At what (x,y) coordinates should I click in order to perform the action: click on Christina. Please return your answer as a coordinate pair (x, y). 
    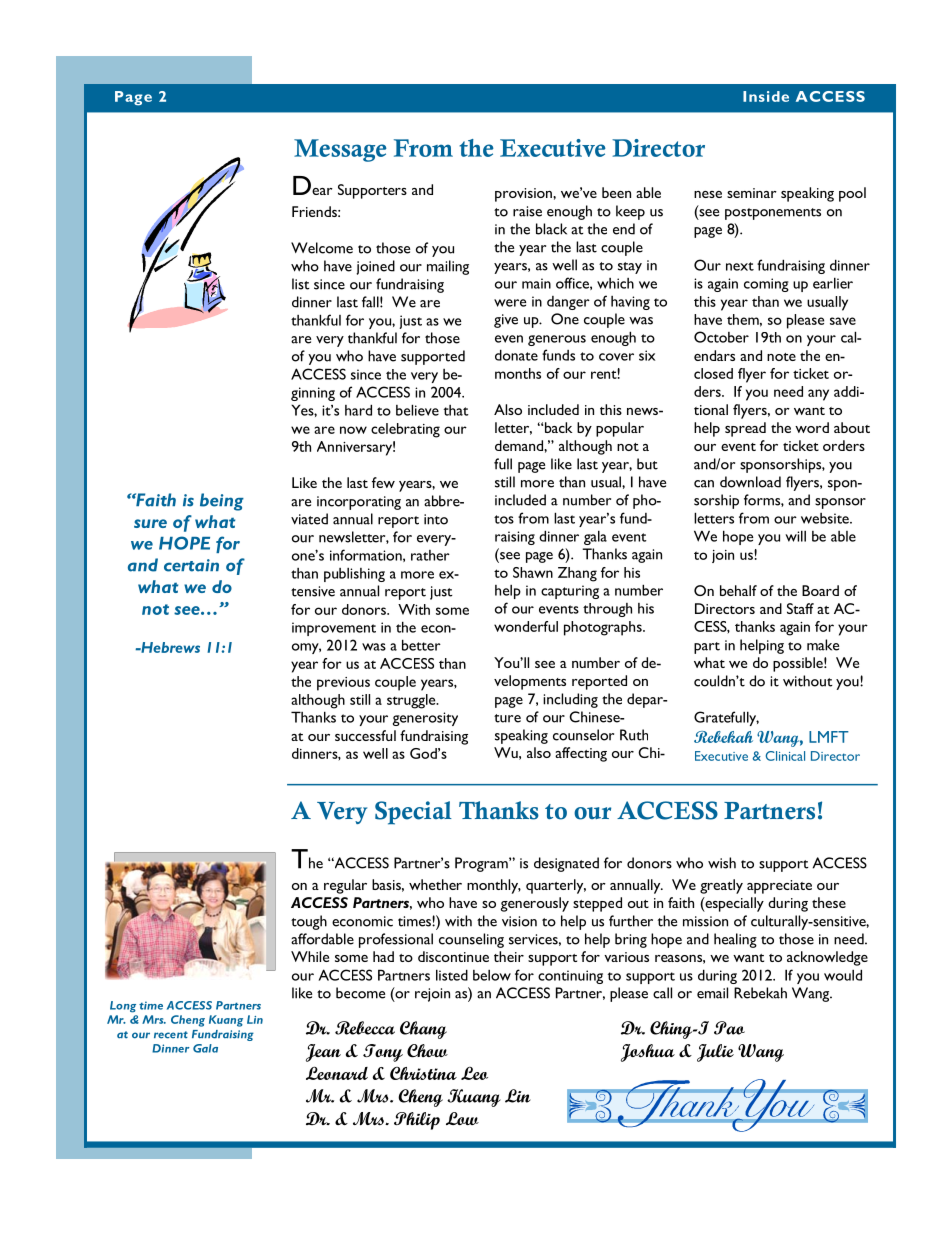
    Looking at the image, I should click on (423, 1073).
